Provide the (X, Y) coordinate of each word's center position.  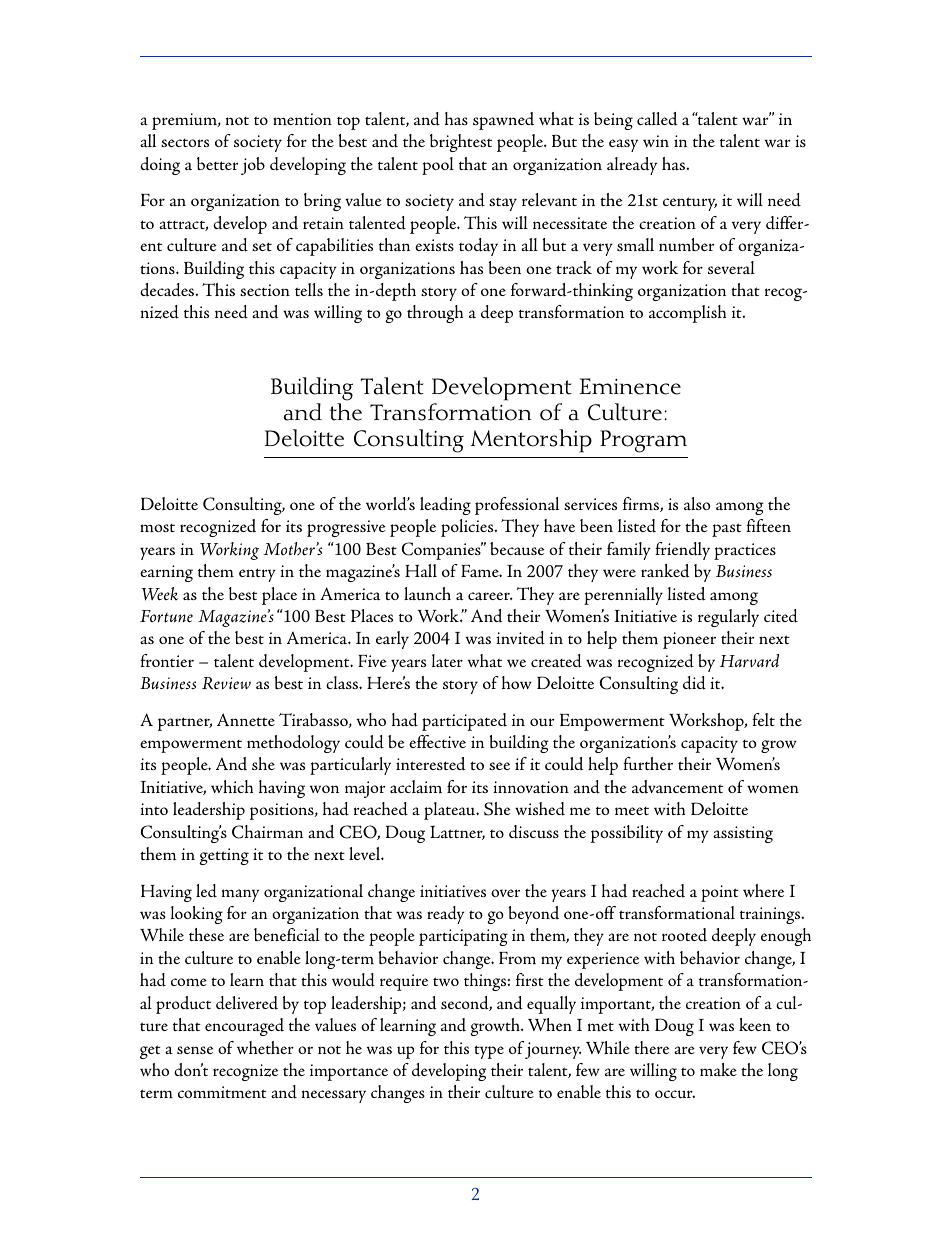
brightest (461, 143)
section (265, 290)
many (240, 895)
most (157, 528)
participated (464, 722)
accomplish (687, 314)
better (217, 163)
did (694, 683)
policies (468, 528)
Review (226, 683)
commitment (222, 1092)
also (697, 503)
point (720, 893)
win (656, 141)
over (505, 893)
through (435, 314)
